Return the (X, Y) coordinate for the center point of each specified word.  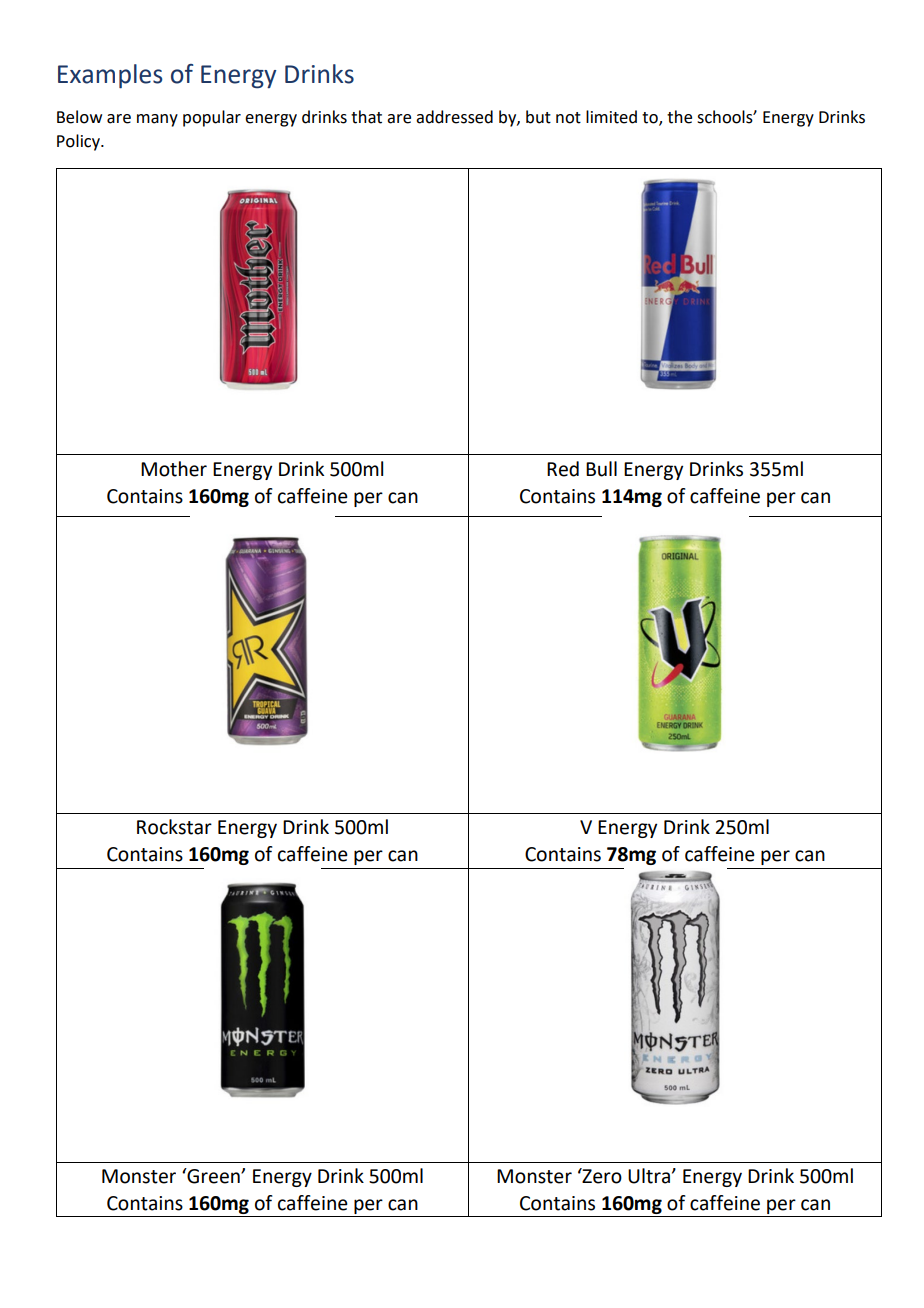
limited (611, 117)
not (568, 118)
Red (563, 469)
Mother (174, 469)
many (157, 120)
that (366, 117)
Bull (601, 469)
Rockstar (174, 827)
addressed (454, 117)
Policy (79, 142)
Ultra (649, 1176)
